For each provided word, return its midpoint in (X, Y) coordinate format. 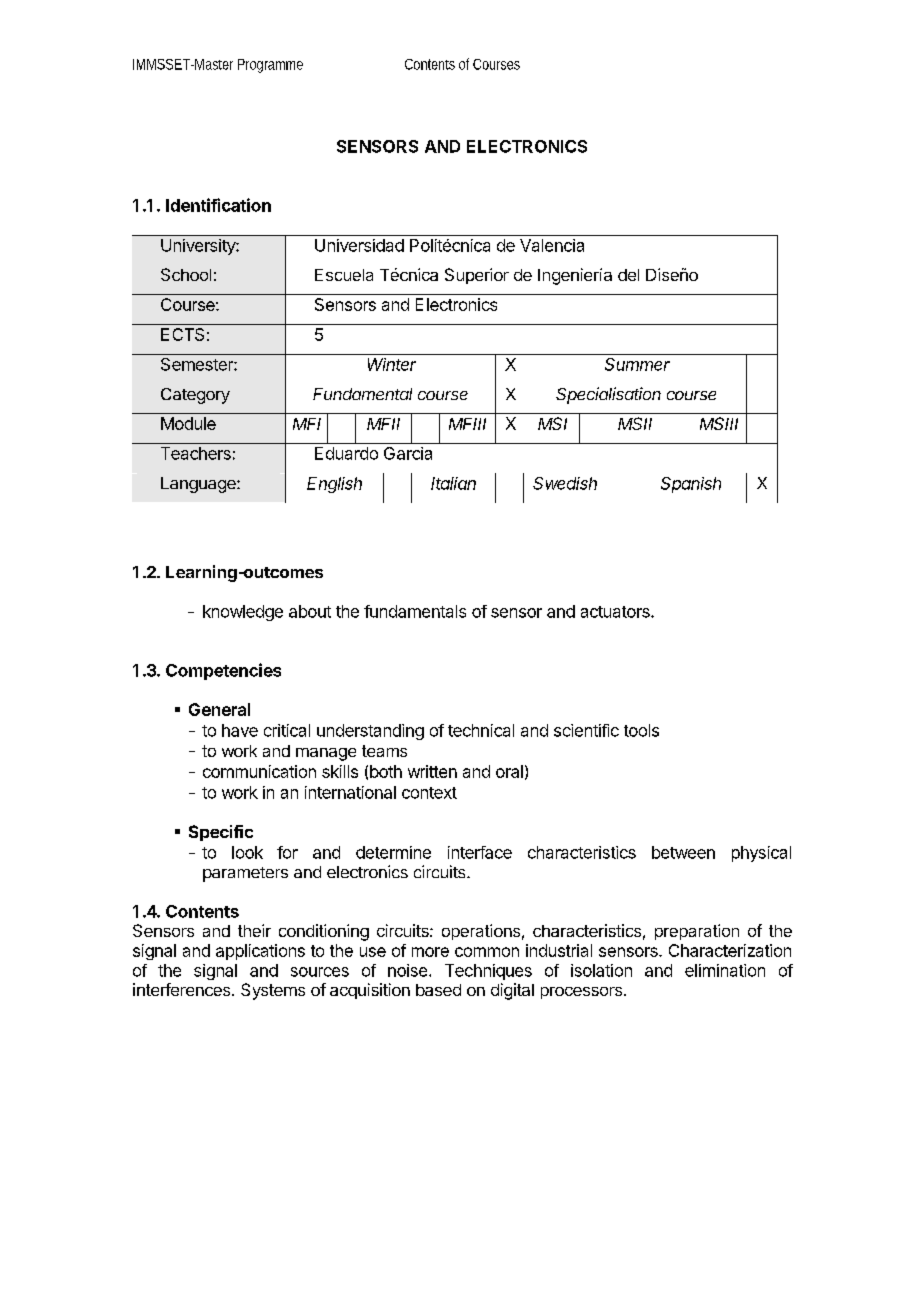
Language (199, 485)
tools (641, 730)
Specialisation (608, 395)
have (240, 730)
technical (481, 730)
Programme (270, 66)
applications (260, 952)
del (628, 275)
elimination (725, 970)
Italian (453, 483)
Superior (477, 276)
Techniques (488, 972)
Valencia (552, 245)
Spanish (691, 485)
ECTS (182, 334)
